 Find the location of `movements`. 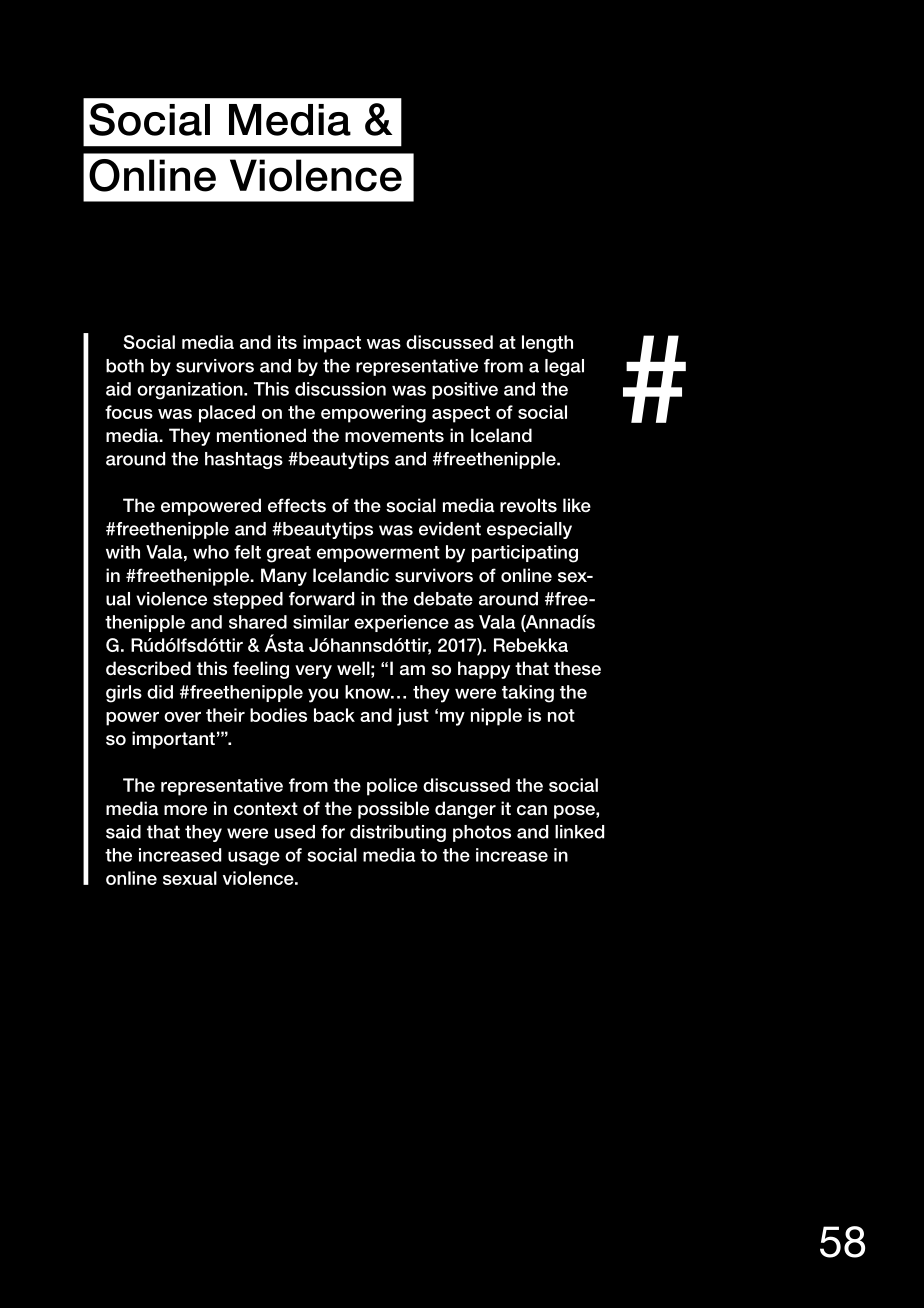

movements is located at coordinates (394, 436).
